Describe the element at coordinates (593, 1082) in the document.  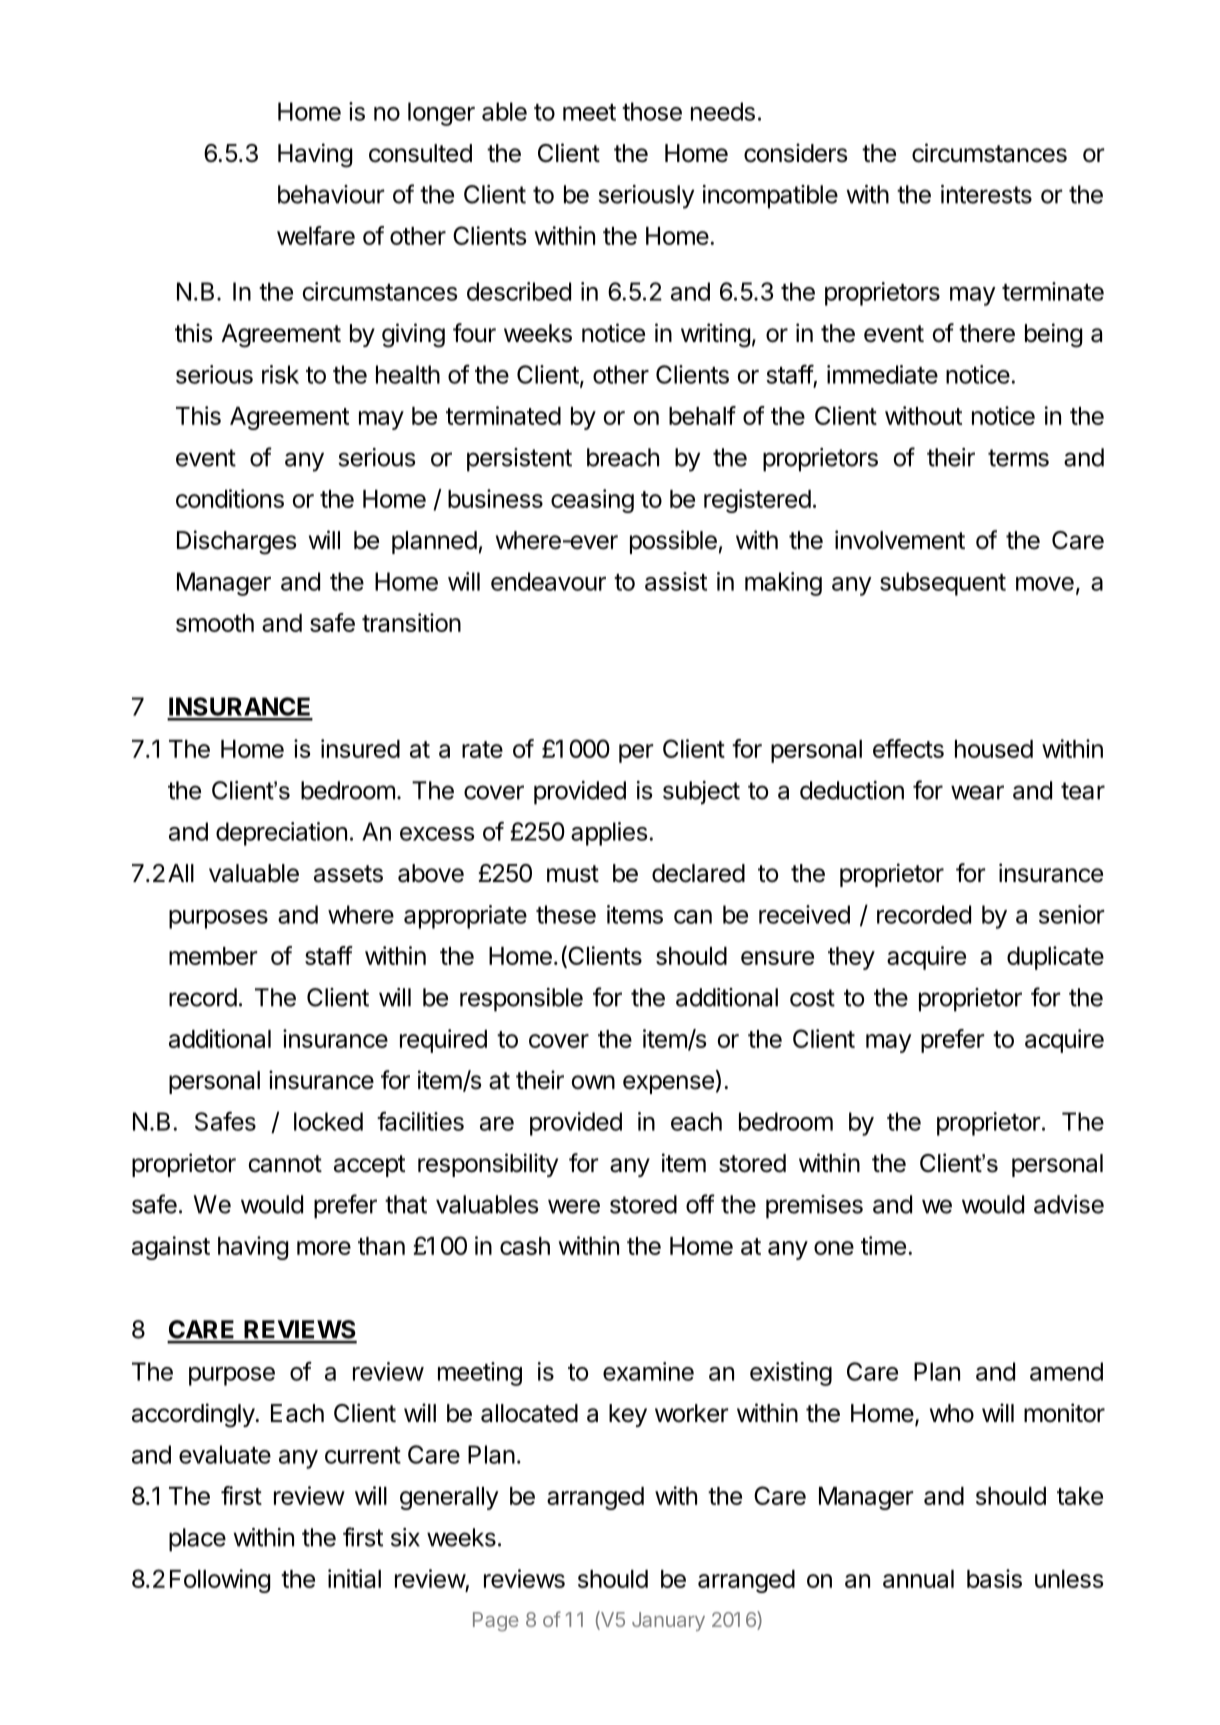
I see `own` at that location.
